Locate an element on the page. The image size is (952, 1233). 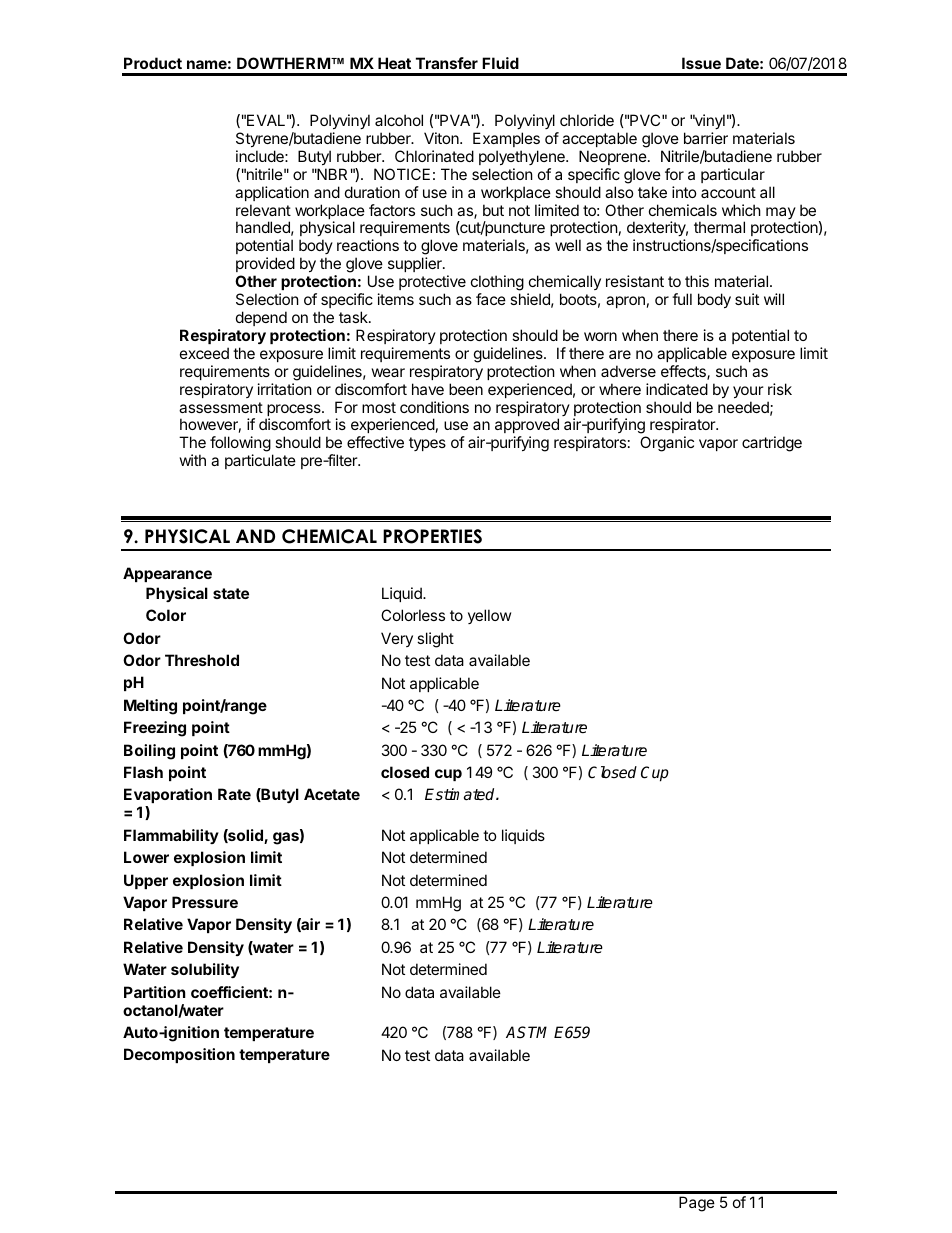
Issue is located at coordinates (701, 63).
